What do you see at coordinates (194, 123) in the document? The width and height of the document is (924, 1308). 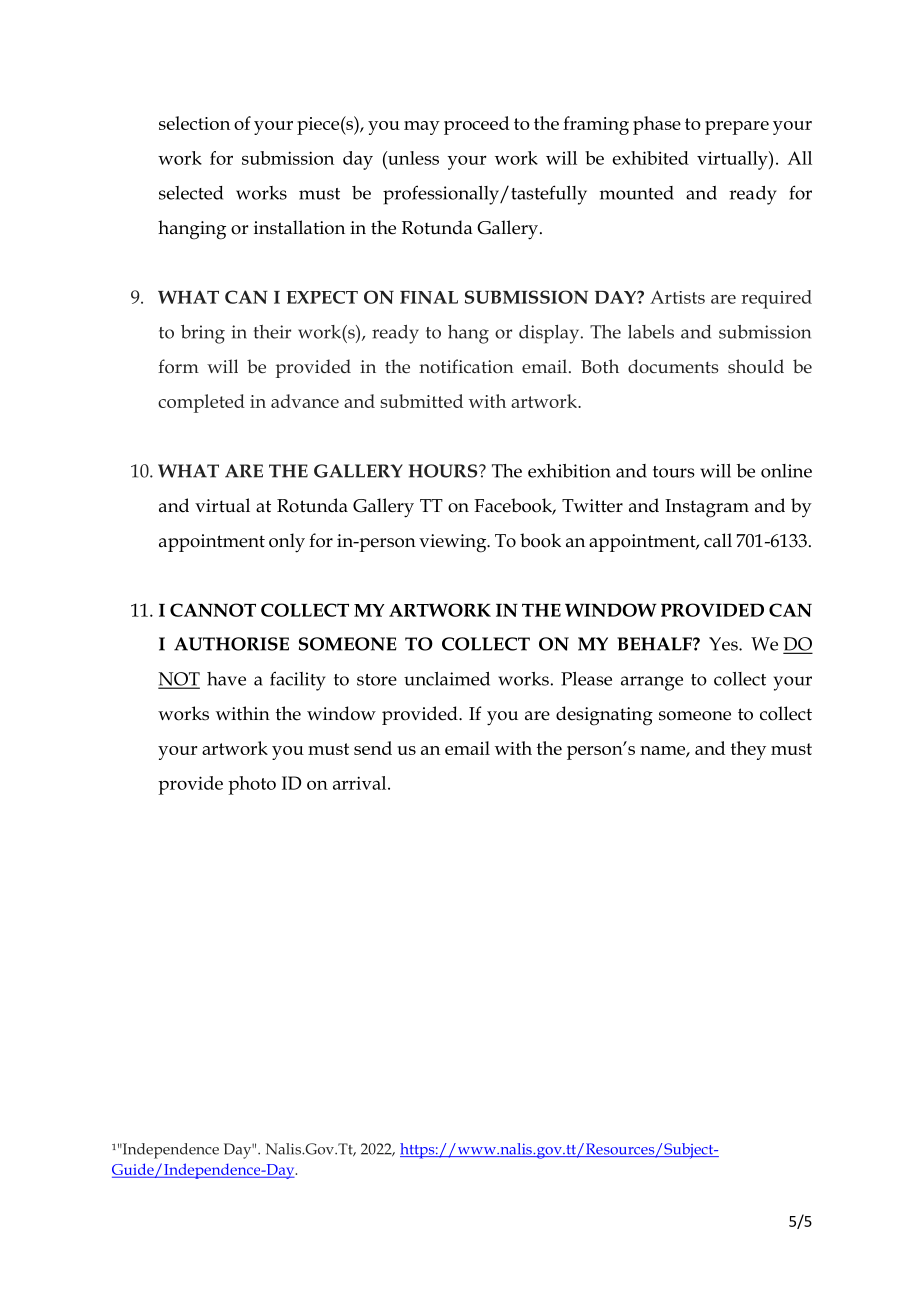 I see `selection` at bounding box center [194, 123].
